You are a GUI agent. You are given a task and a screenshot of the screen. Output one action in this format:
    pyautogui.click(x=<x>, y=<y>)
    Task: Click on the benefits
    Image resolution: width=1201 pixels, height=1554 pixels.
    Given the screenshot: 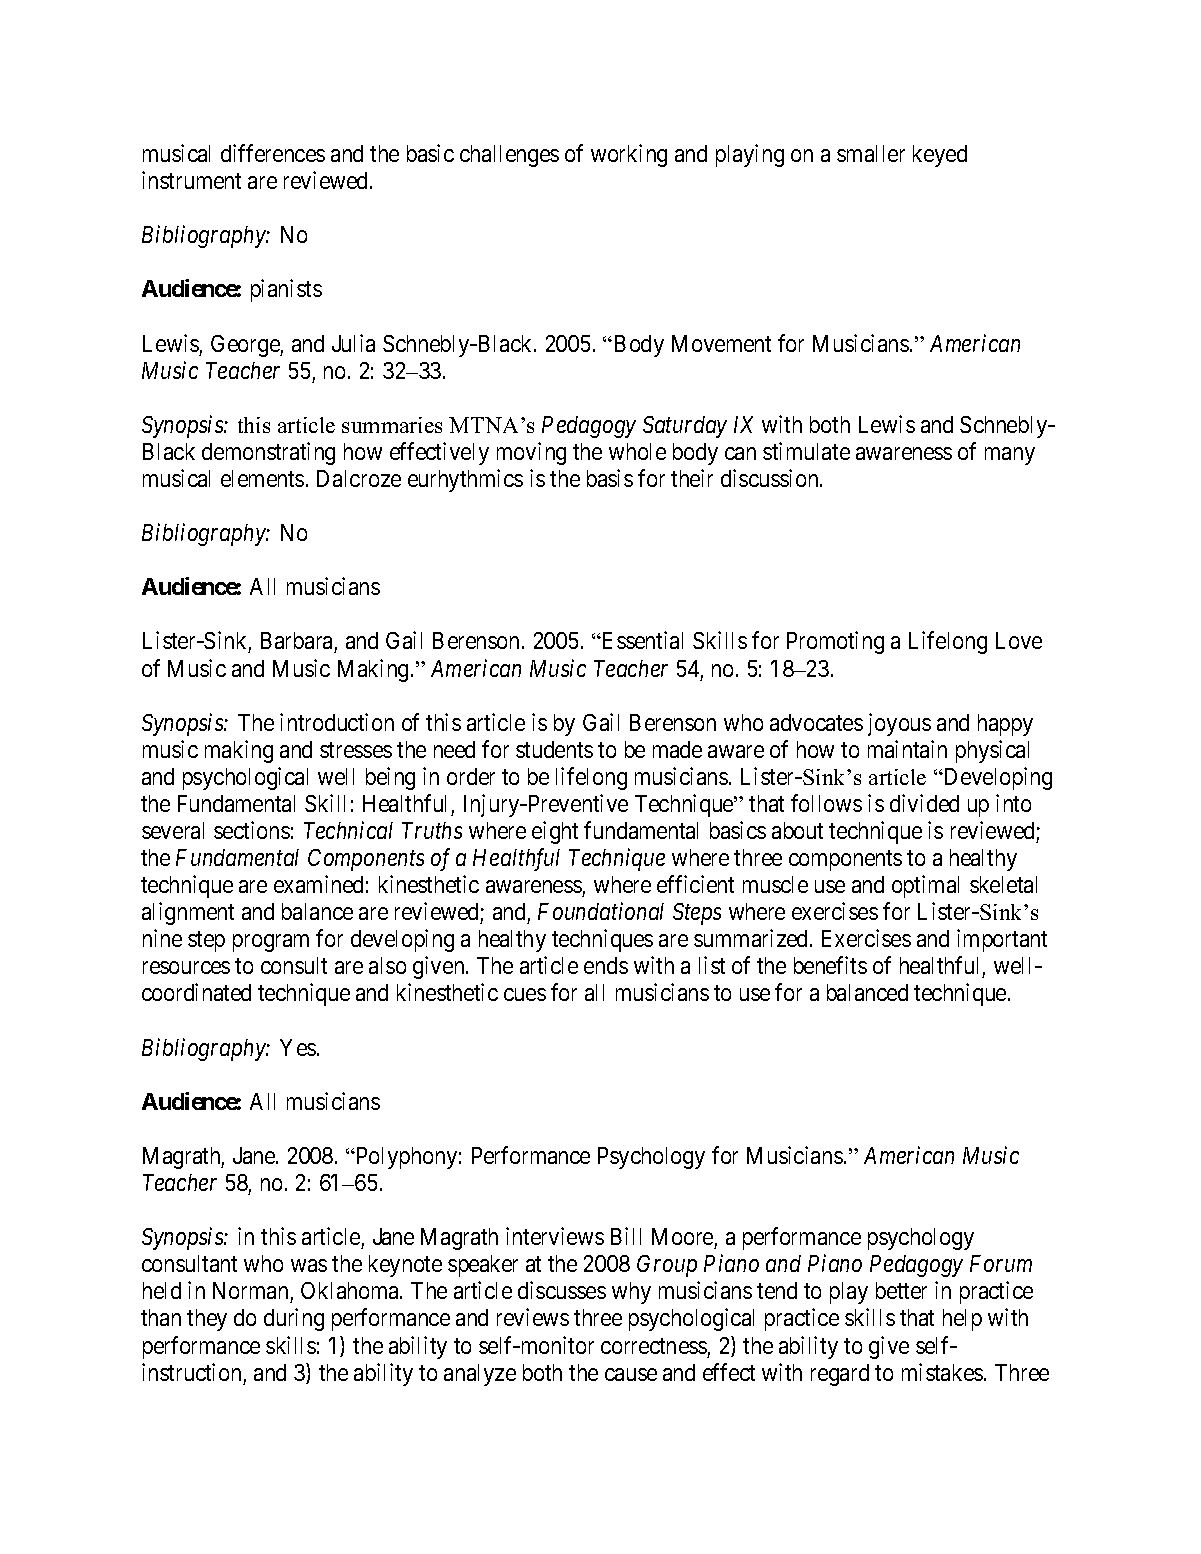 What is the action you would take?
    pyautogui.click(x=830, y=965)
